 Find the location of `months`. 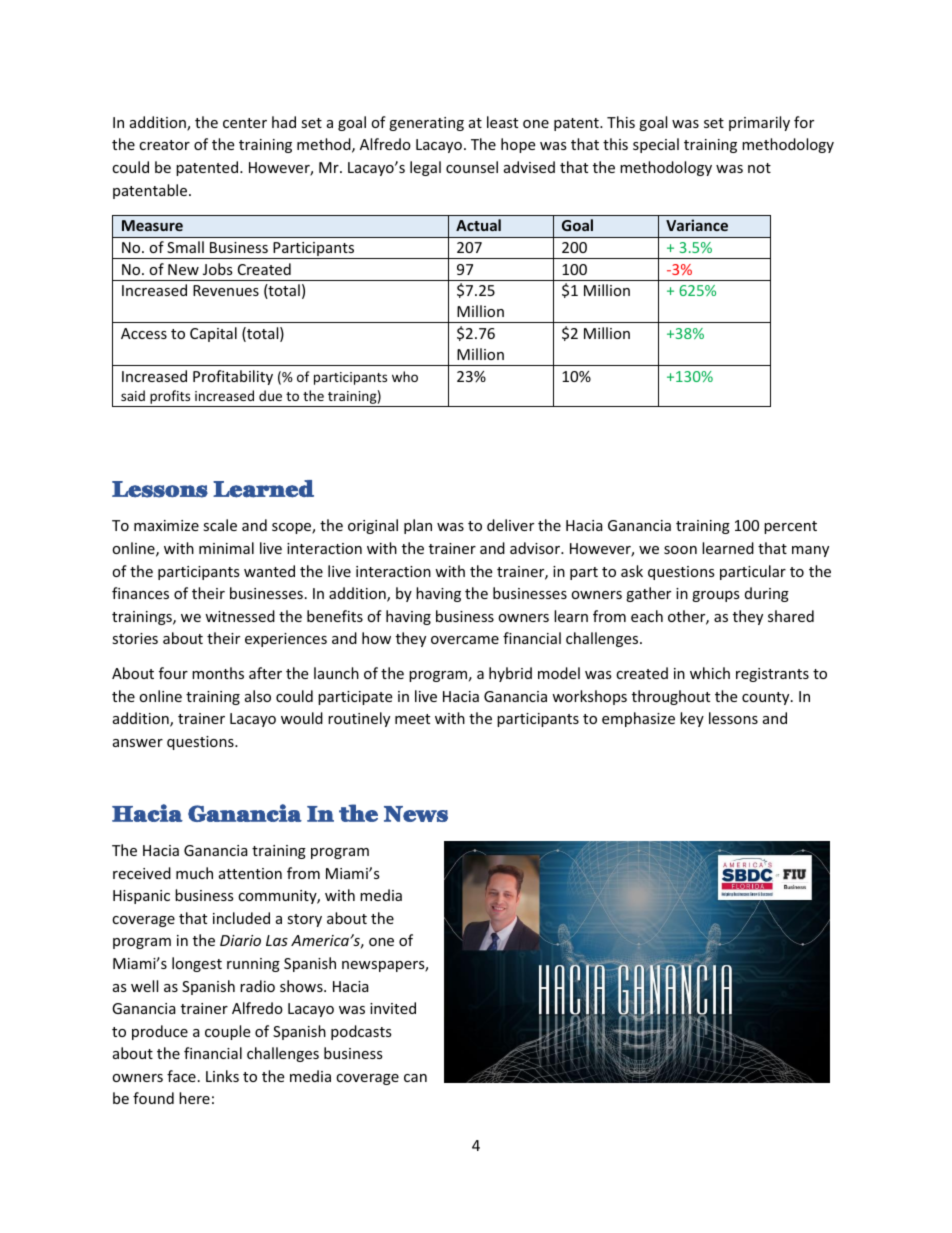

months is located at coordinates (218, 673).
